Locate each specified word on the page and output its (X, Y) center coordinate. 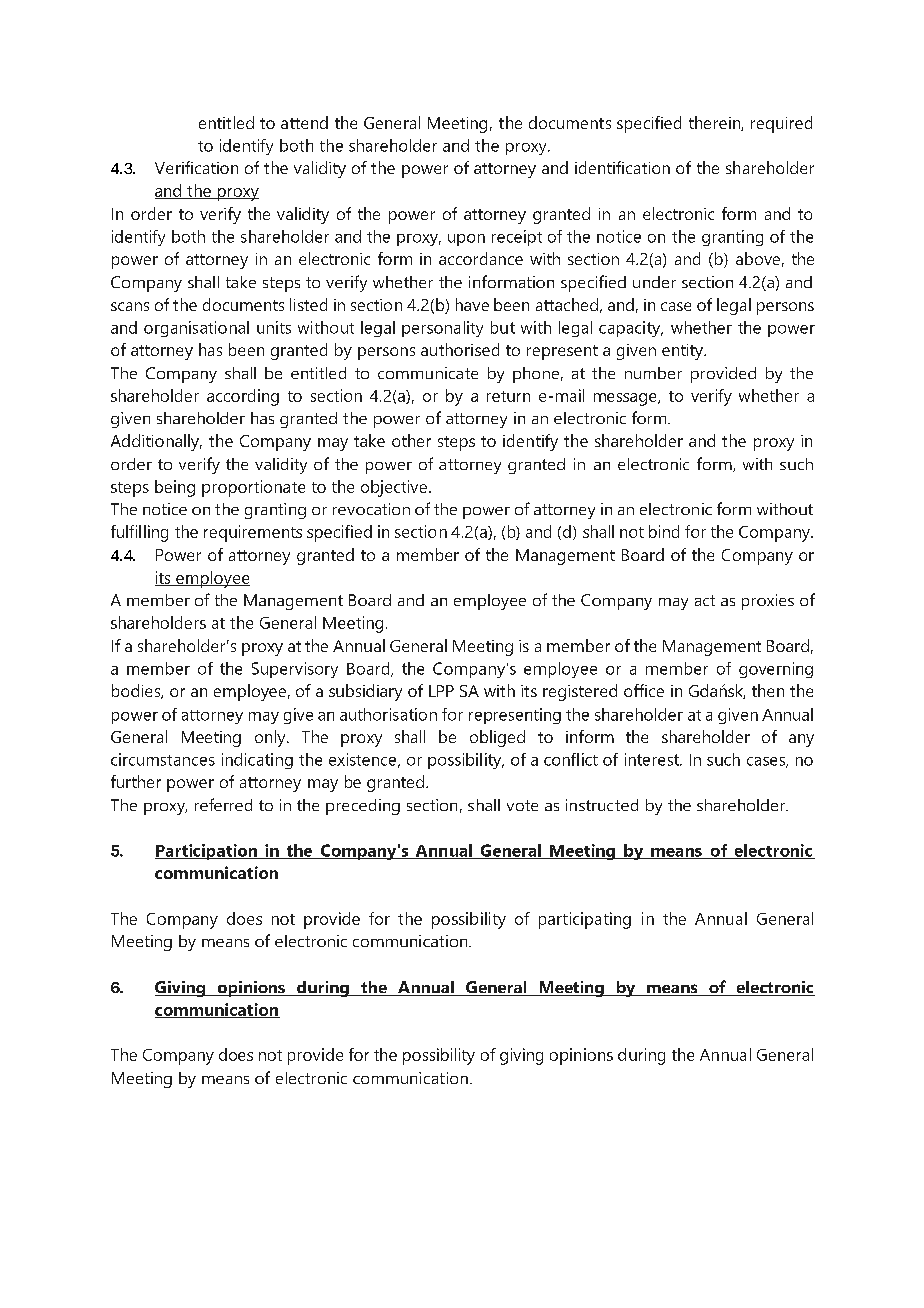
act (705, 600)
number (653, 373)
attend (304, 122)
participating (585, 920)
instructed (602, 805)
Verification (196, 167)
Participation (207, 852)
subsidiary (365, 692)
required (781, 124)
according (243, 397)
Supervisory (295, 670)
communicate (428, 373)
